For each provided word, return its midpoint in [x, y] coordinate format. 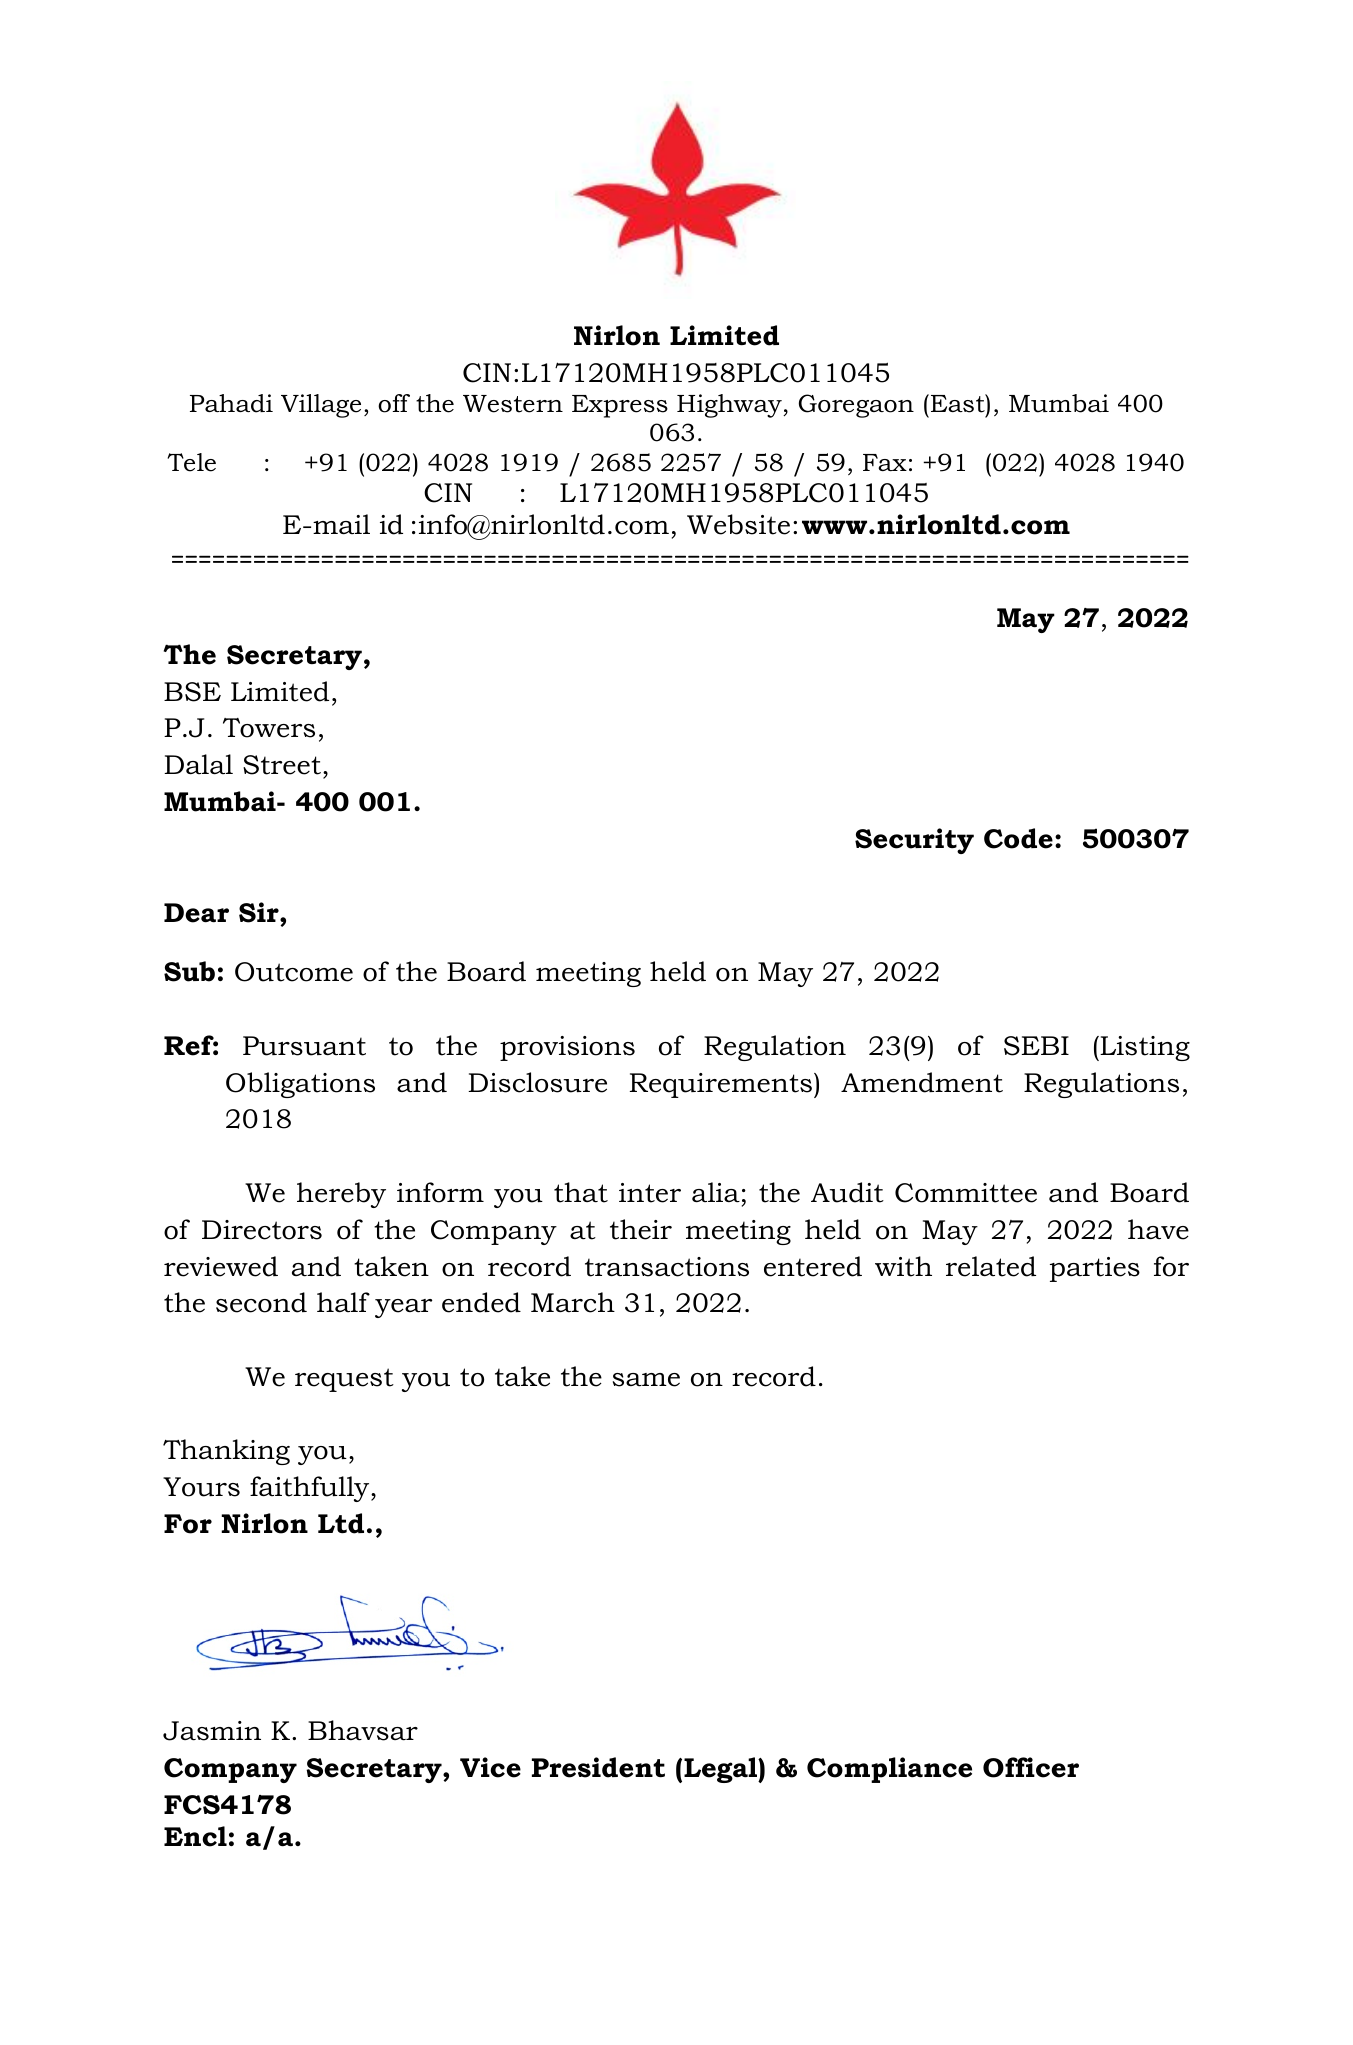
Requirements [722, 1085]
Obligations [300, 1085]
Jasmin [212, 1731]
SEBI [1036, 1046]
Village [321, 406]
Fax [885, 462]
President [598, 1767]
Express [620, 406]
